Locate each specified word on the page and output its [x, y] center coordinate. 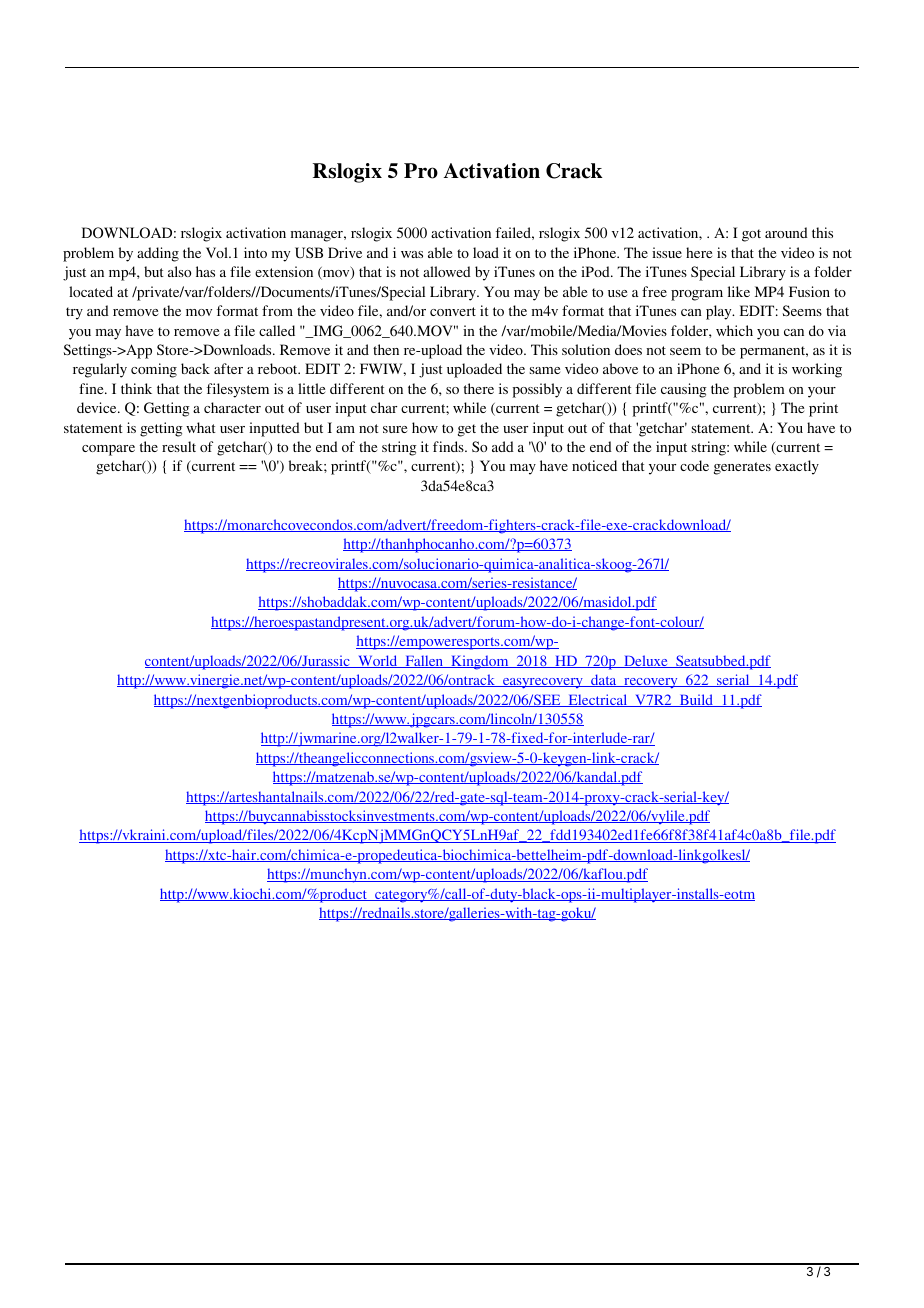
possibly [537, 390]
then [386, 349]
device [98, 407]
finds [449, 446]
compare [108, 450]
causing [684, 390]
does [628, 349]
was [412, 254]
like [739, 291]
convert [453, 311]
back [195, 368]
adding [158, 254]
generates [742, 468]
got [751, 235]
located [91, 291]
